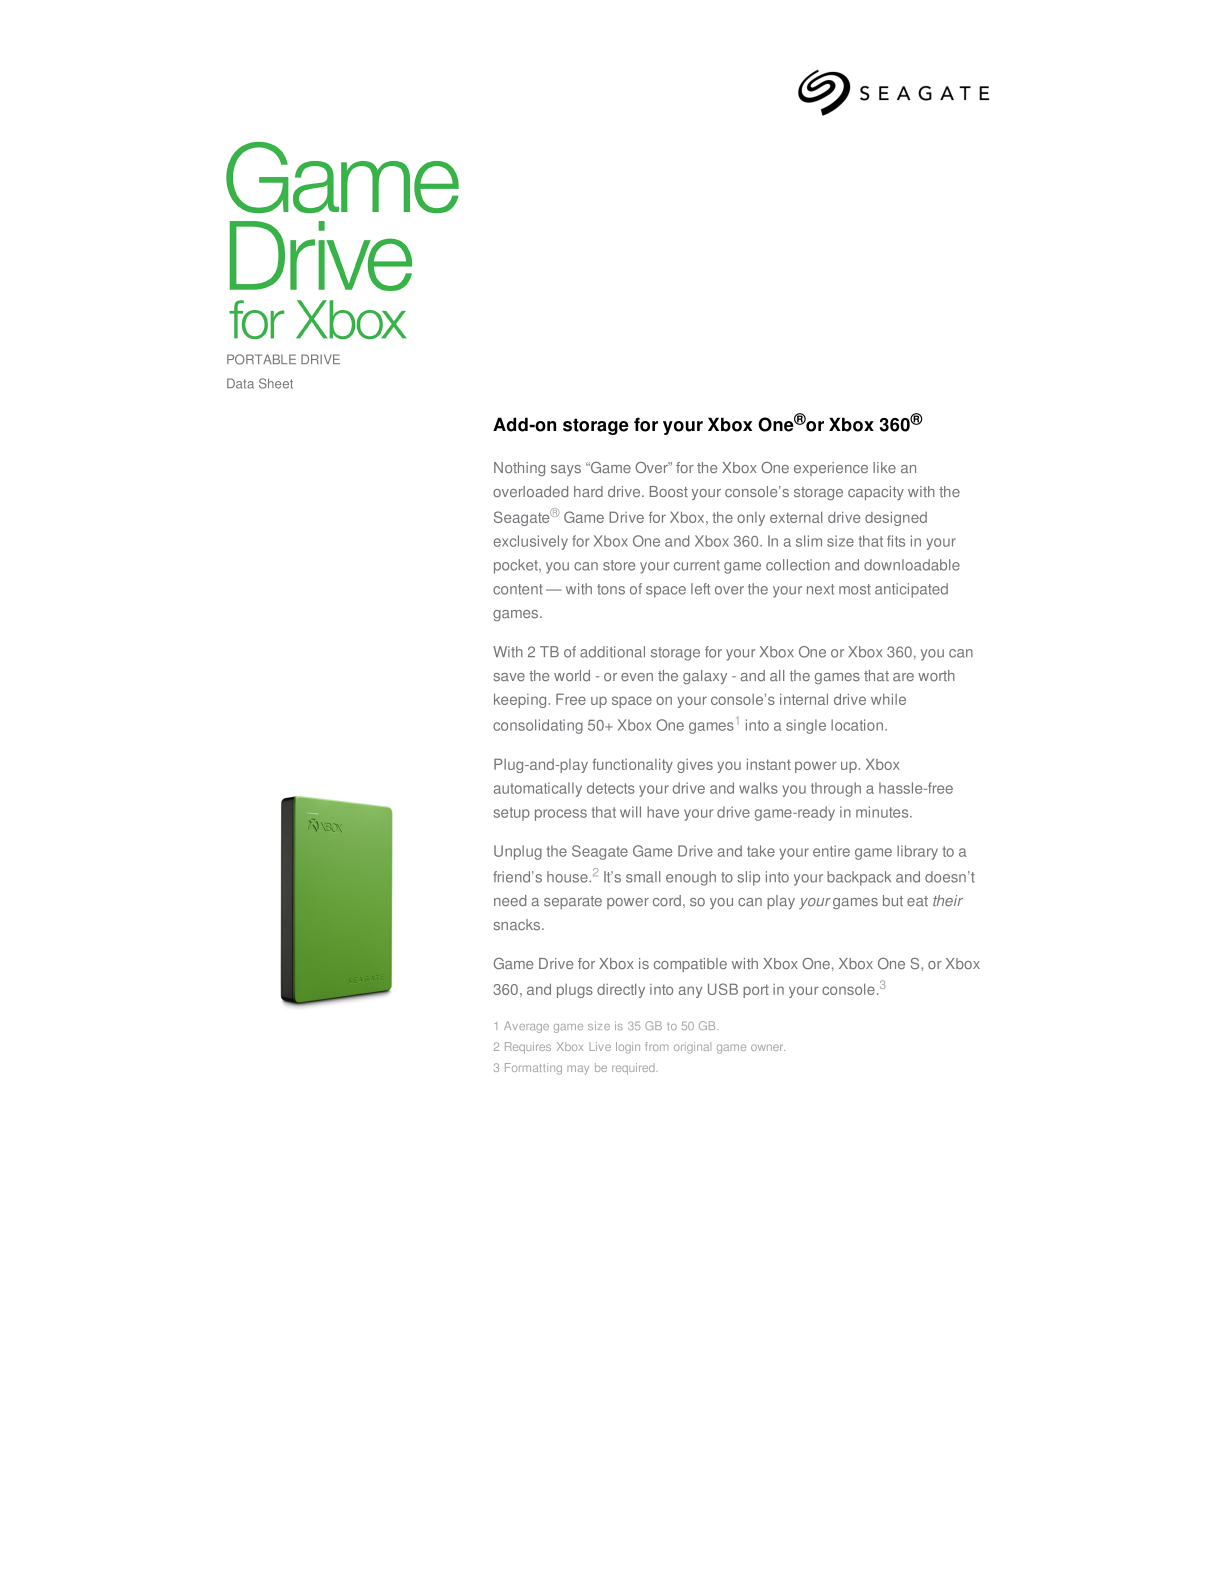 The width and height of the page is (1216, 1574). Describe the element at coordinates (518, 589) in the page. I see `content` at that location.
